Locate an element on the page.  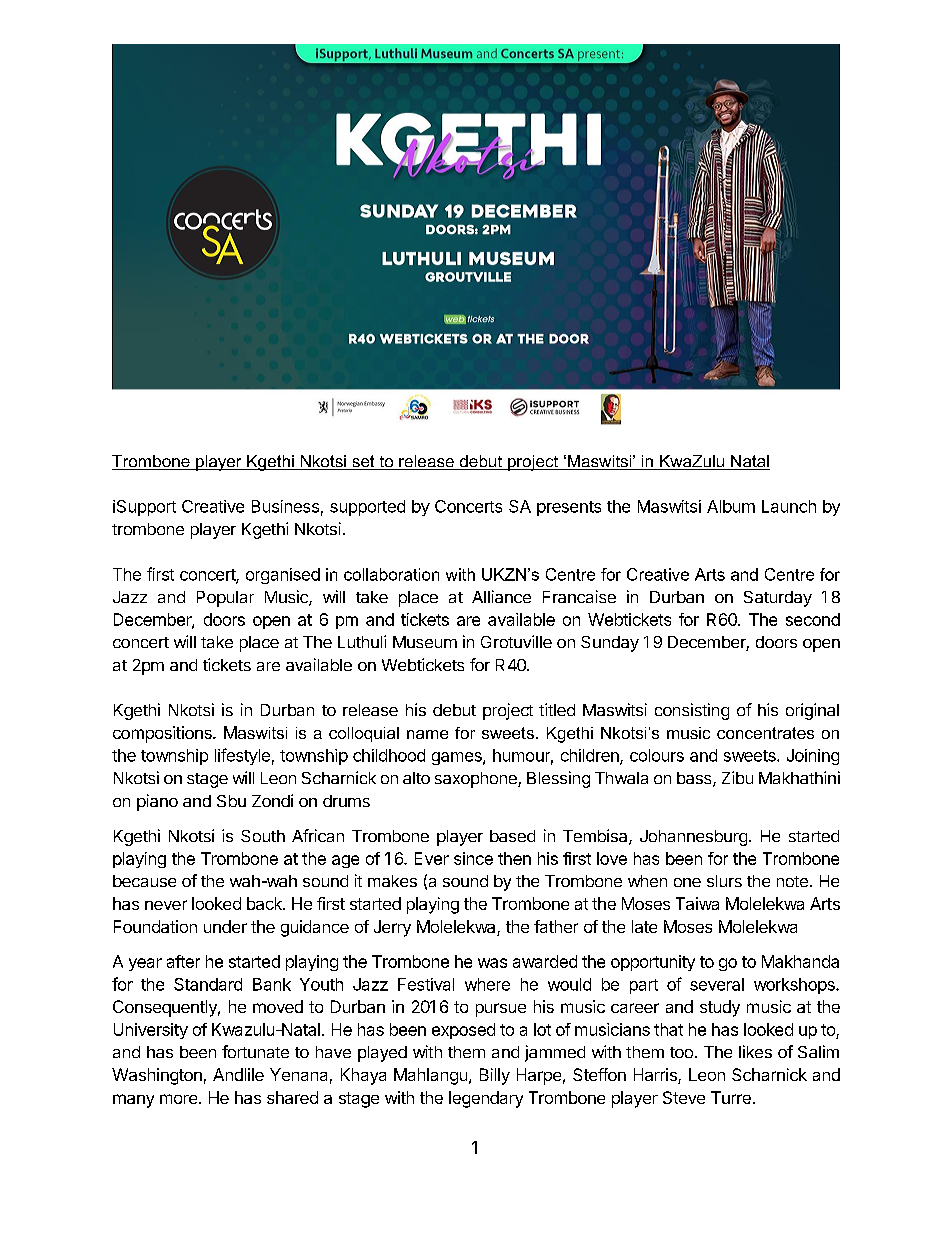
father is located at coordinates (556, 926).
